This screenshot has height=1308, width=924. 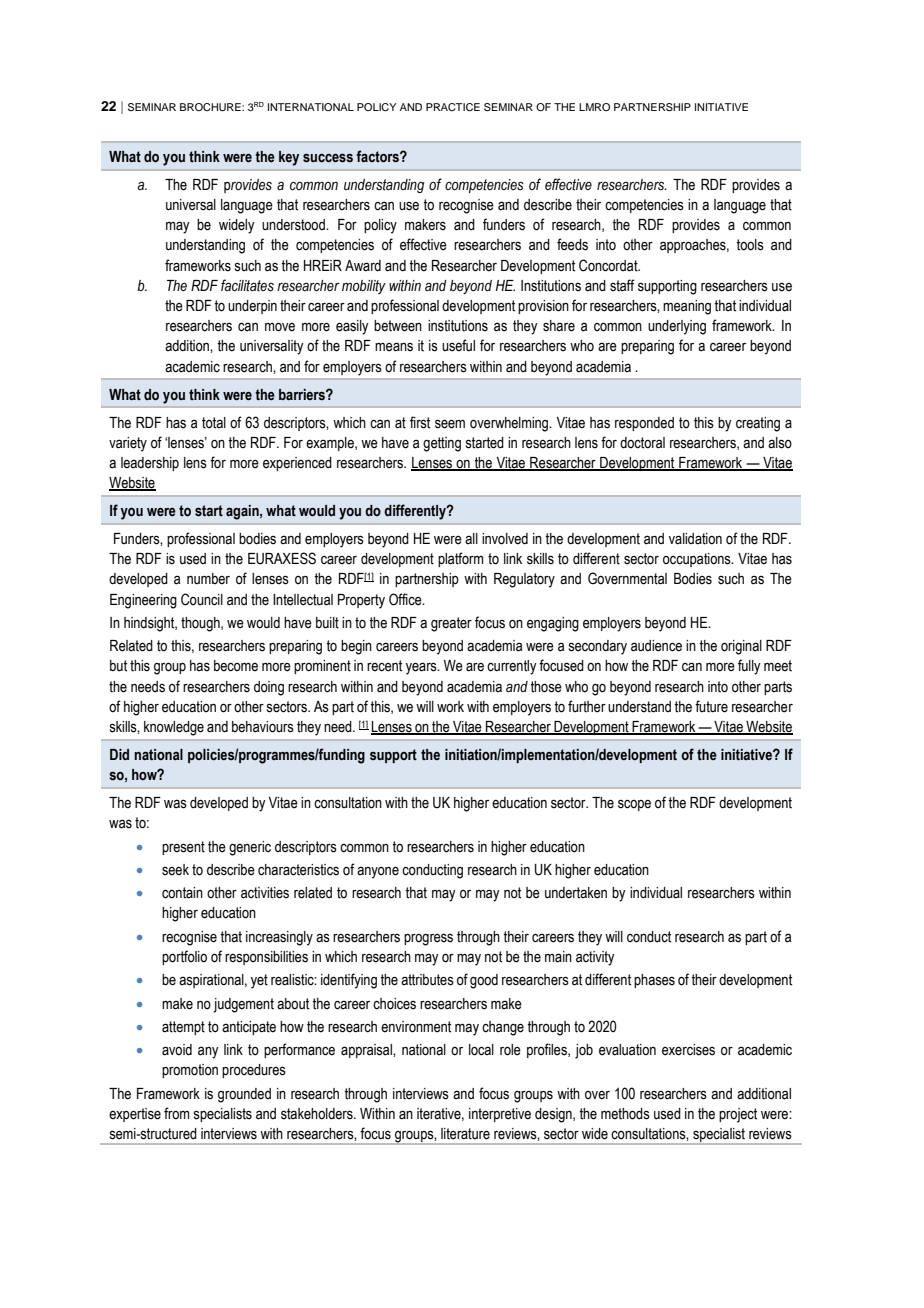 What do you see at coordinates (677, 327) in the screenshot?
I see `underlying` at bounding box center [677, 327].
